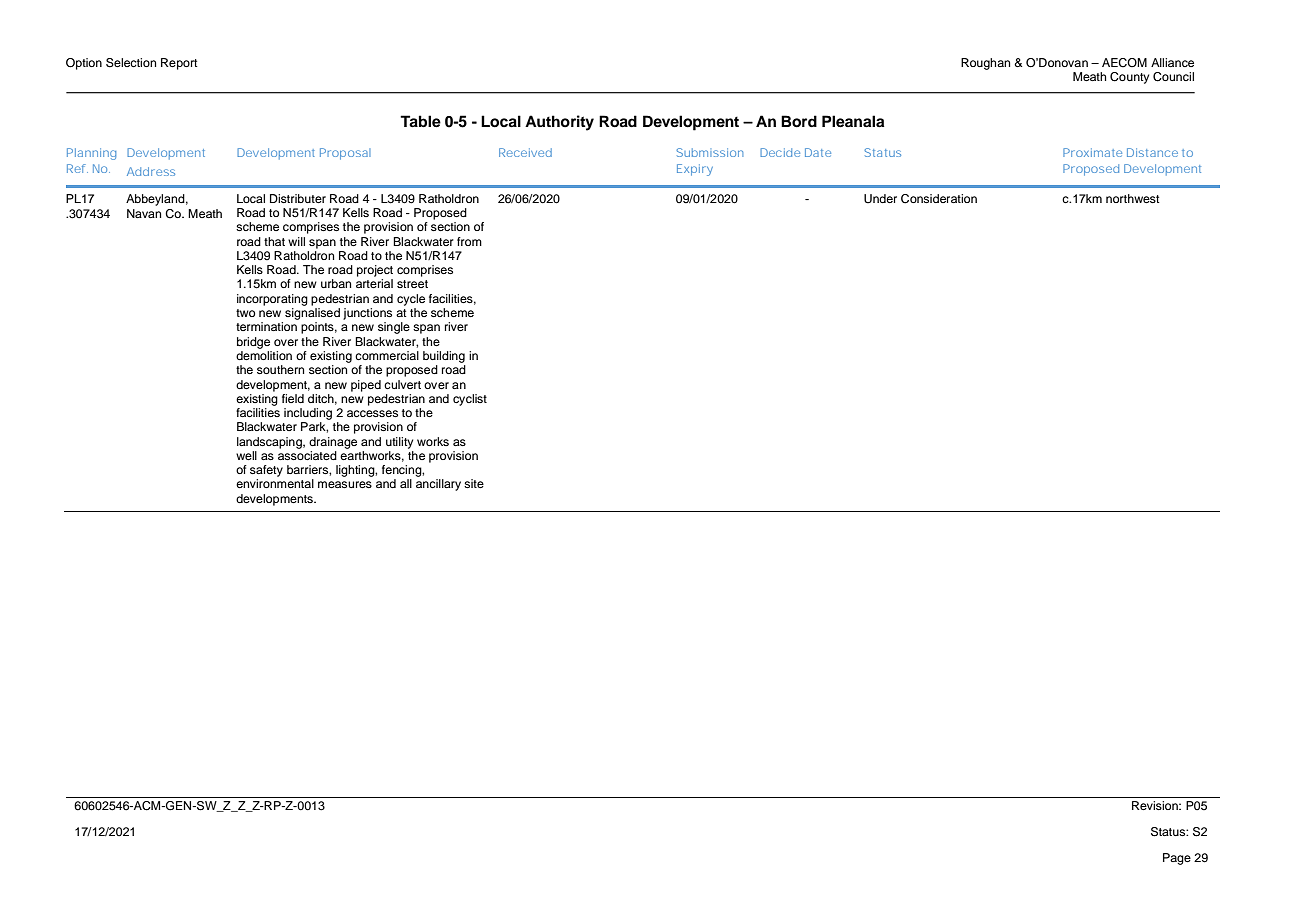 This page has height=924, width=1308. Describe the element at coordinates (438, 485) in the page. I see `ancillary` at that location.
